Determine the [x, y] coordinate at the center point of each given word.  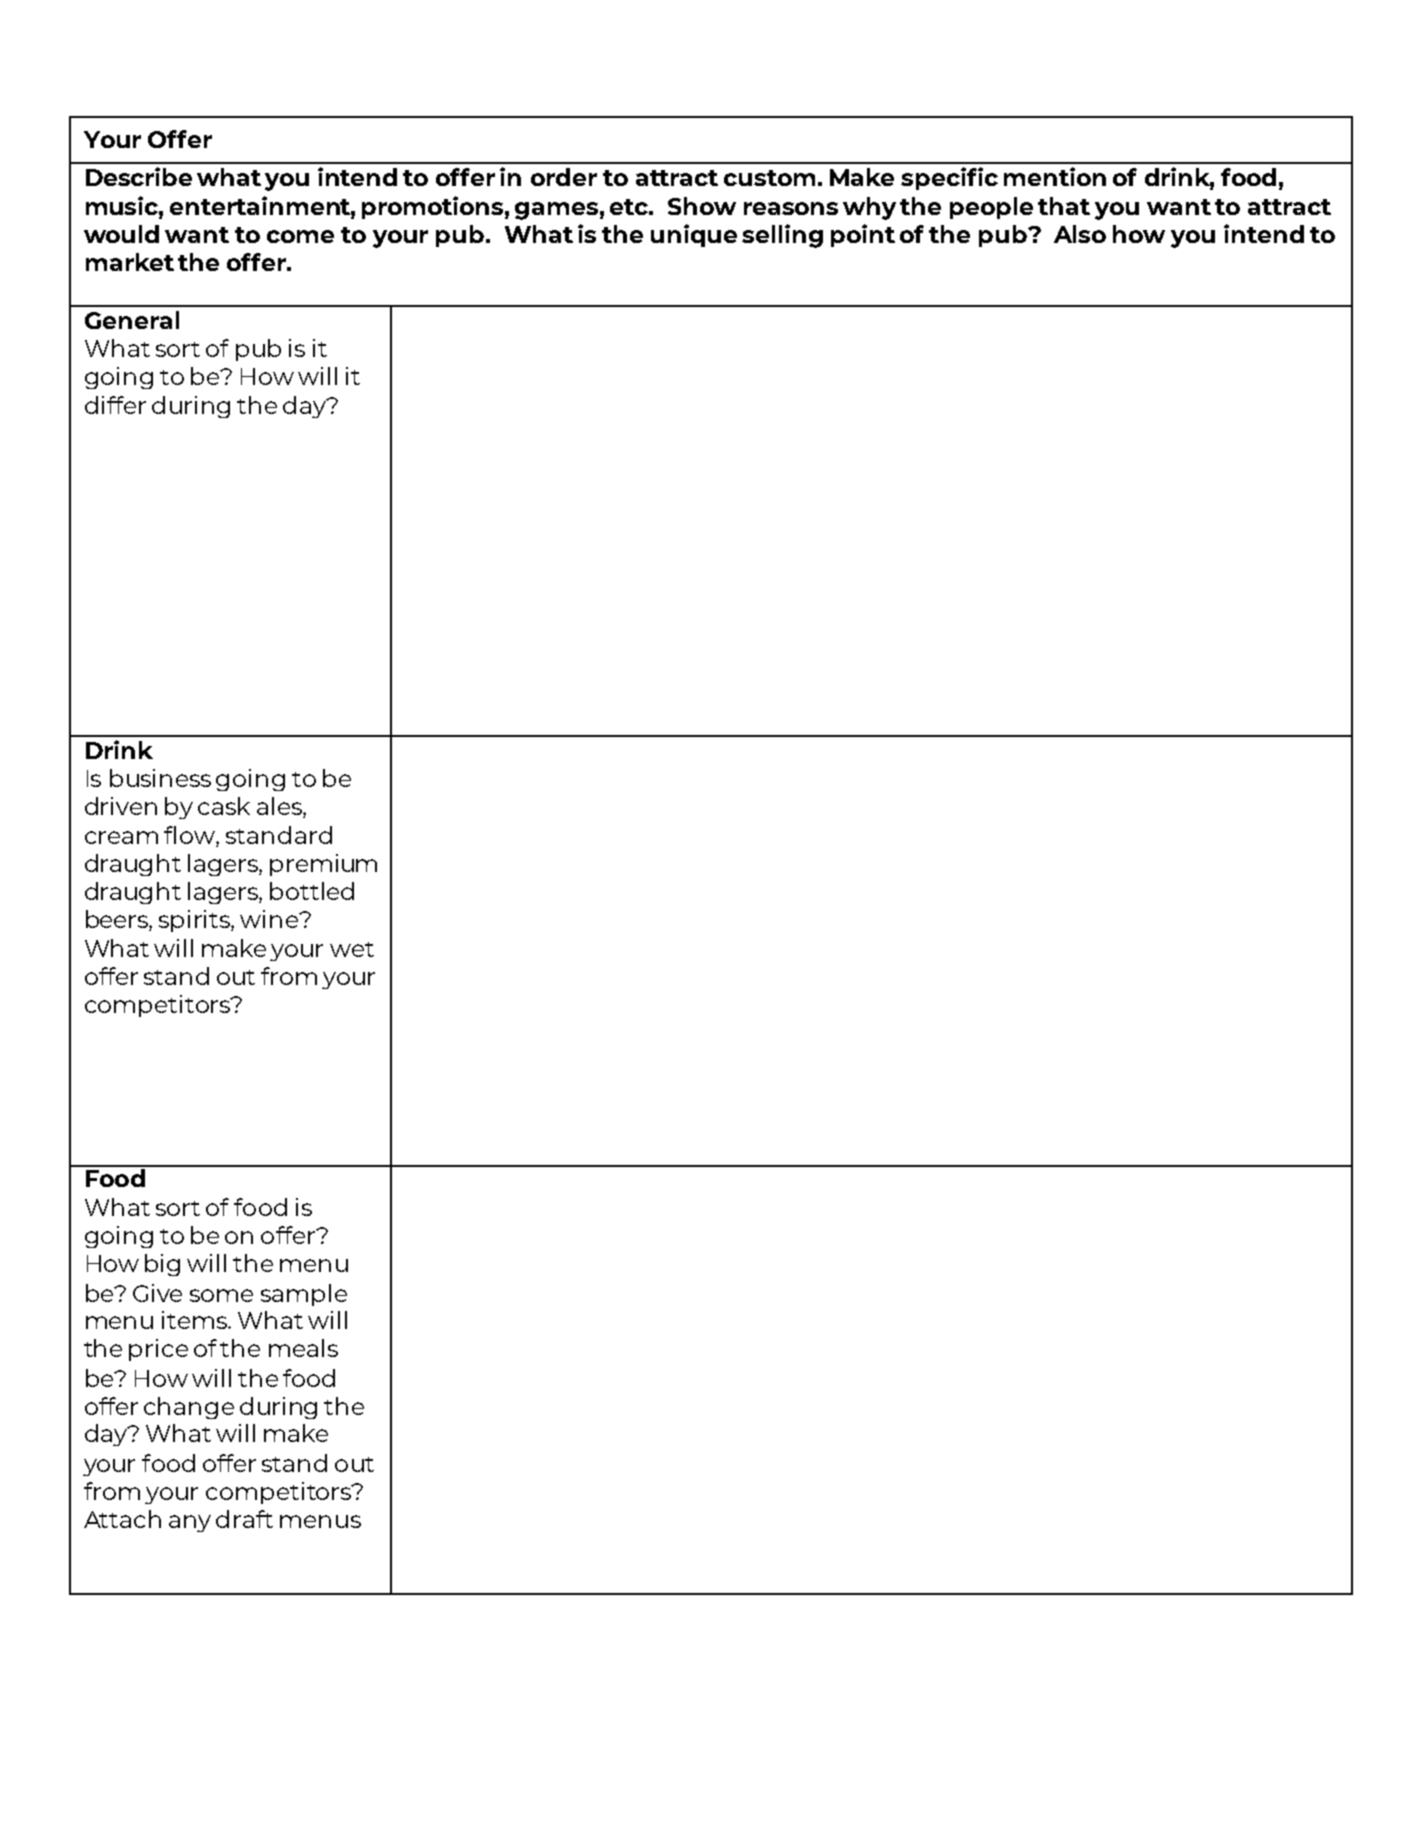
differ [115, 405]
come [300, 236]
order [564, 177]
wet [352, 949]
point [863, 235]
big [162, 1265]
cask [224, 806]
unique [694, 235]
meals [303, 1348]
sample [304, 1295]
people [991, 208]
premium [323, 865]
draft [244, 1519]
